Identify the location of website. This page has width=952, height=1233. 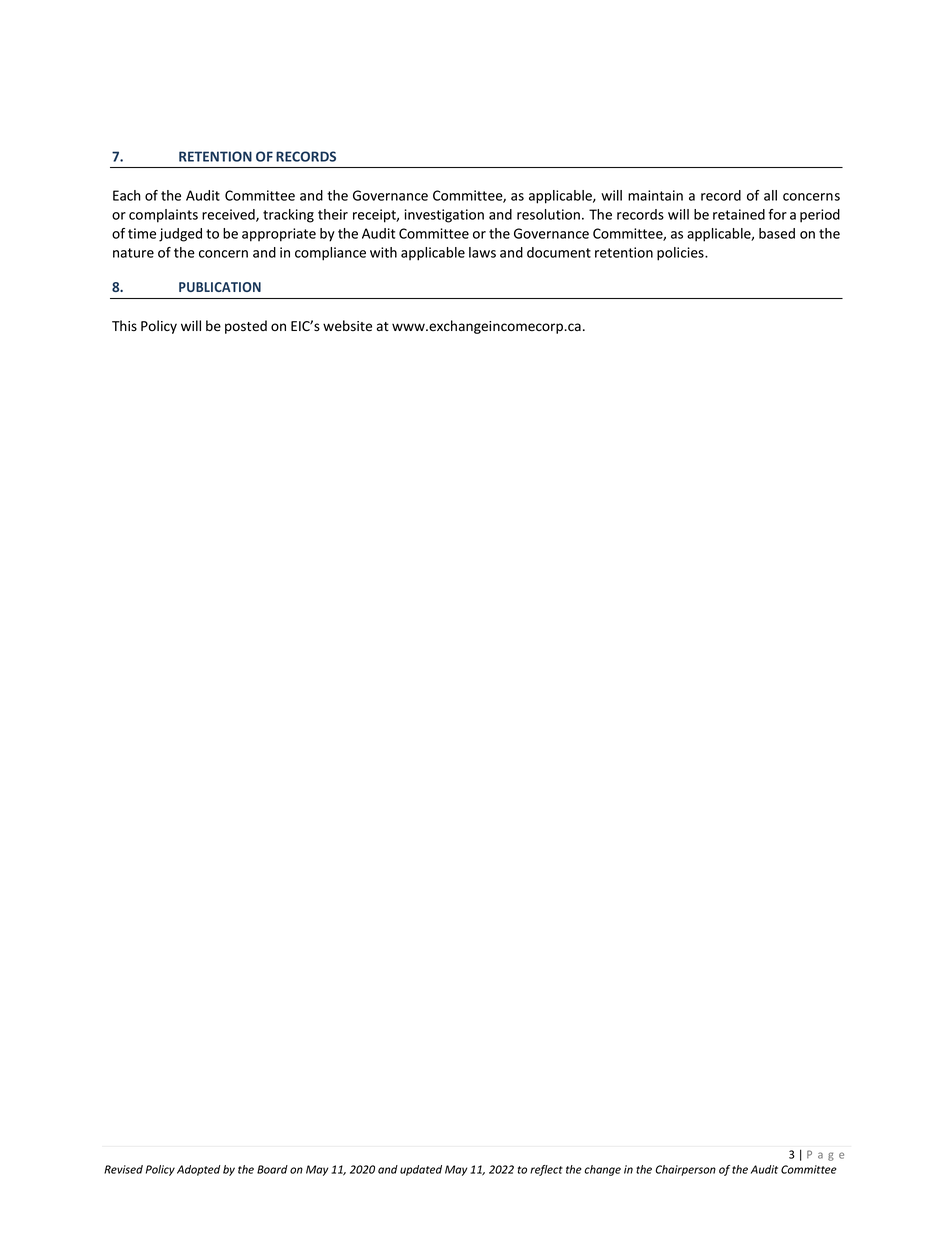
(347, 326).
